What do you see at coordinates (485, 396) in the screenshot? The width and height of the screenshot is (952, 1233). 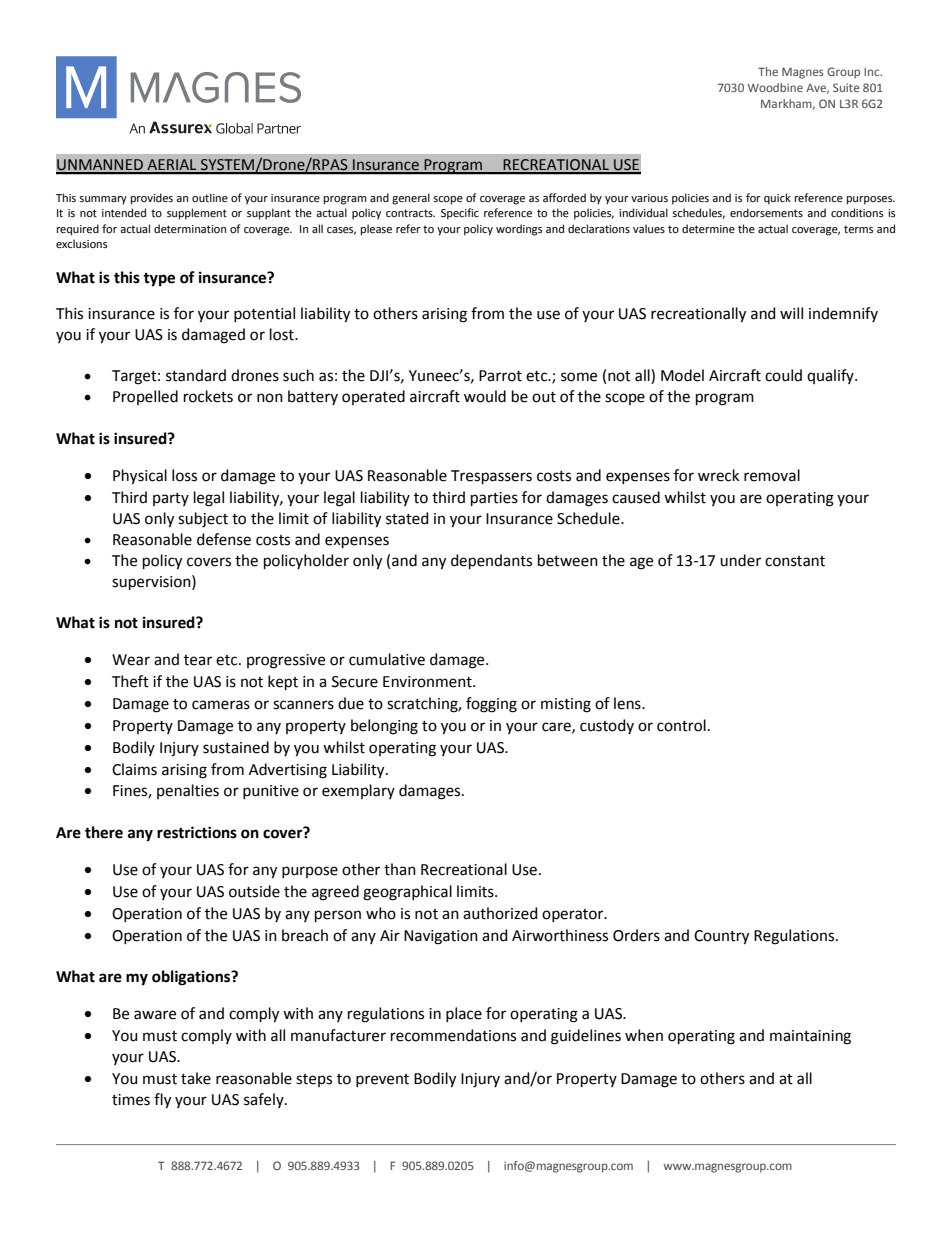 I see `would` at bounding box center [485, 396].
